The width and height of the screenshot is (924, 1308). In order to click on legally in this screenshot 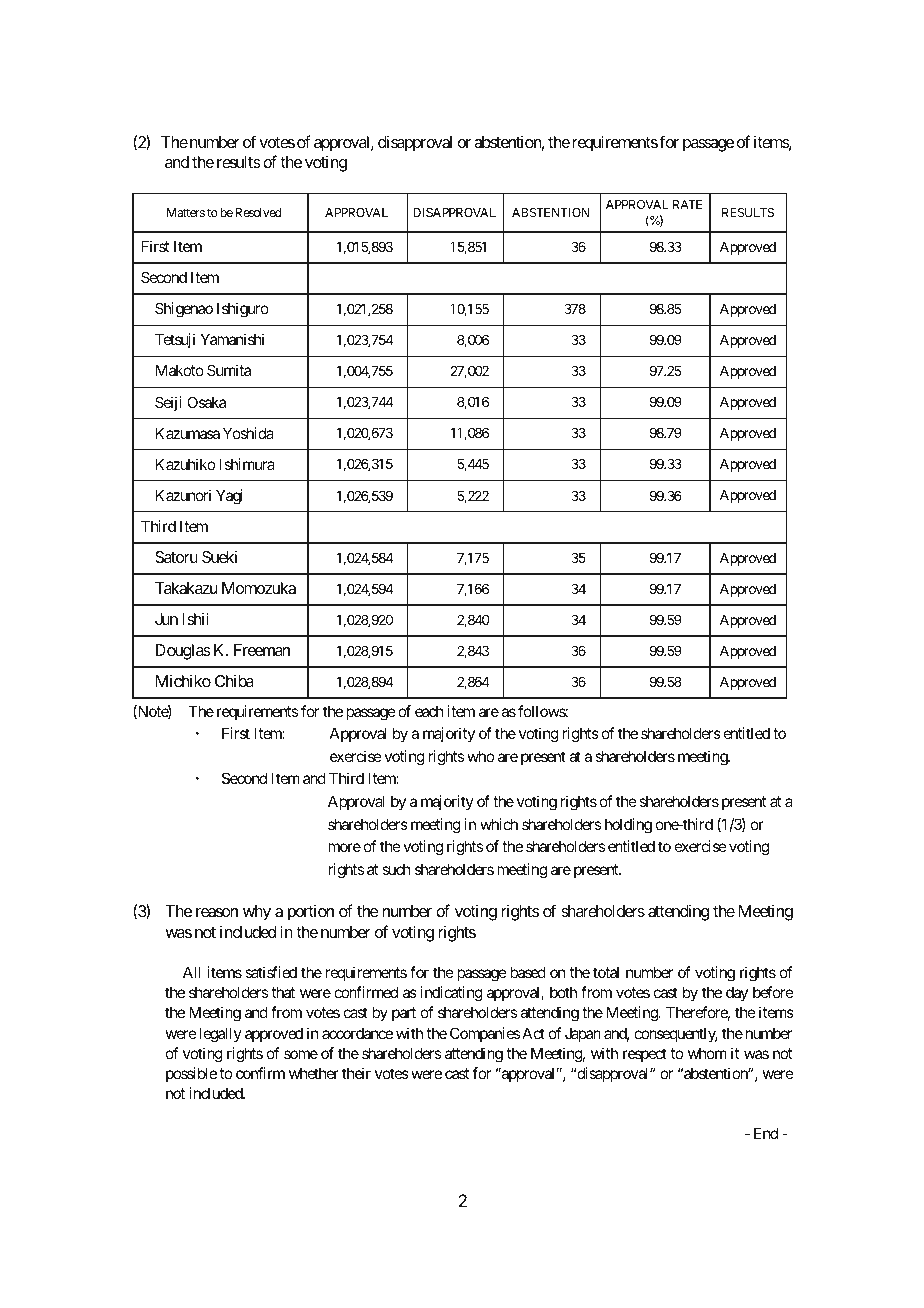, I will do `click(220, 1035)`.
